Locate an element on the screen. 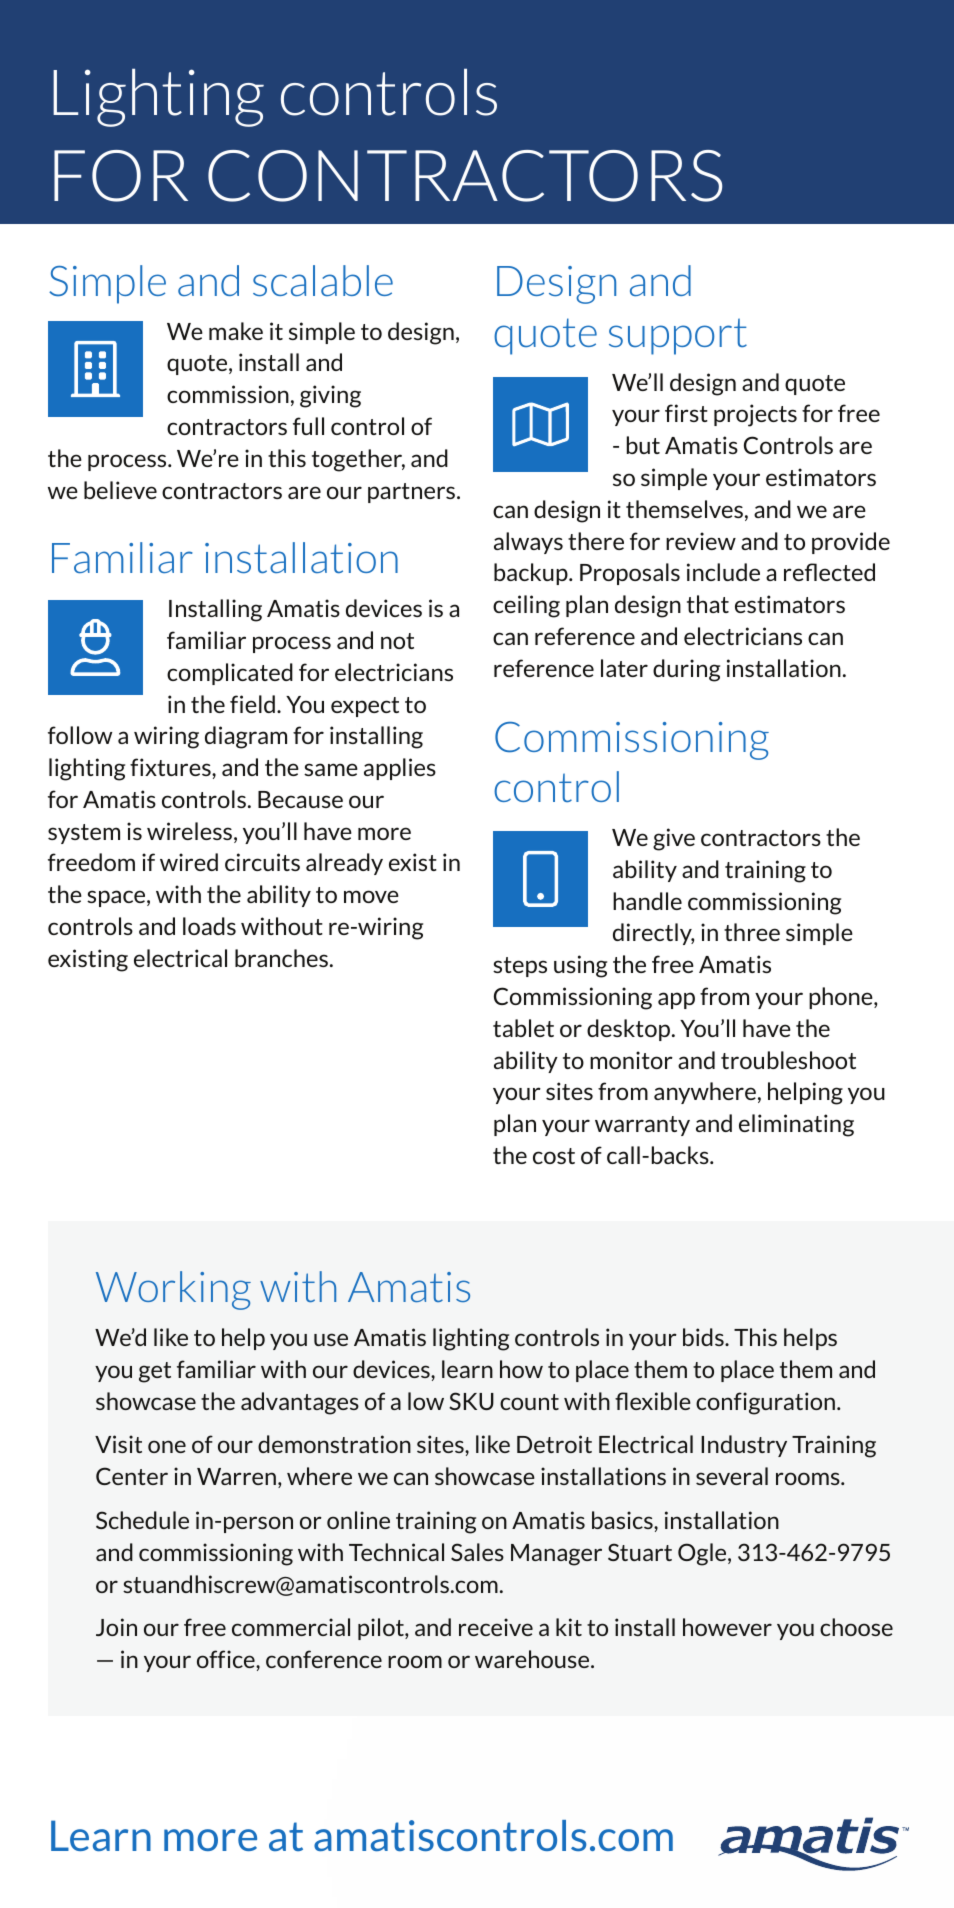 The image size is (954, 1908). complicated is located at coordinates (230, 674).
